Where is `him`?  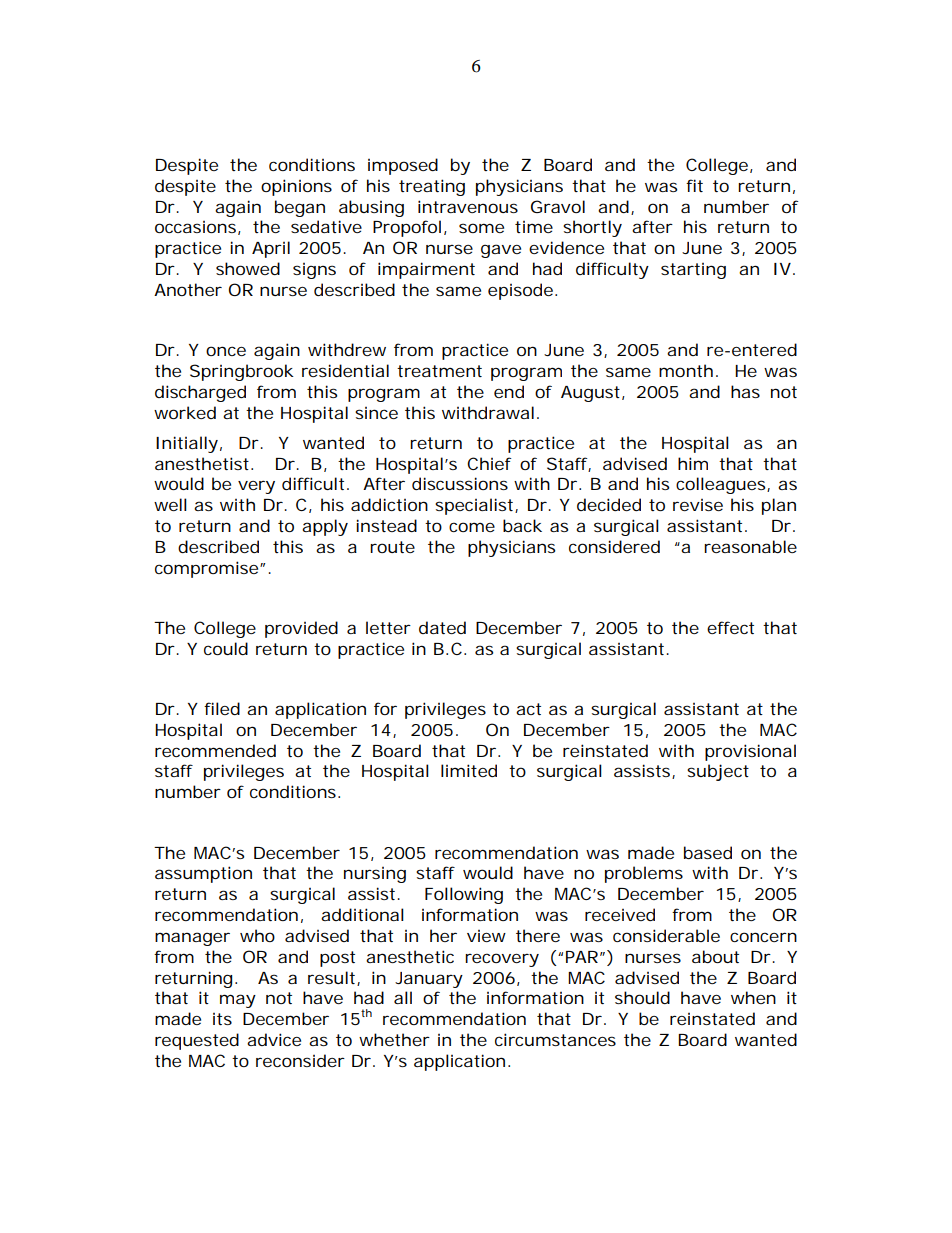
him is located at coordinates (693, 463).
